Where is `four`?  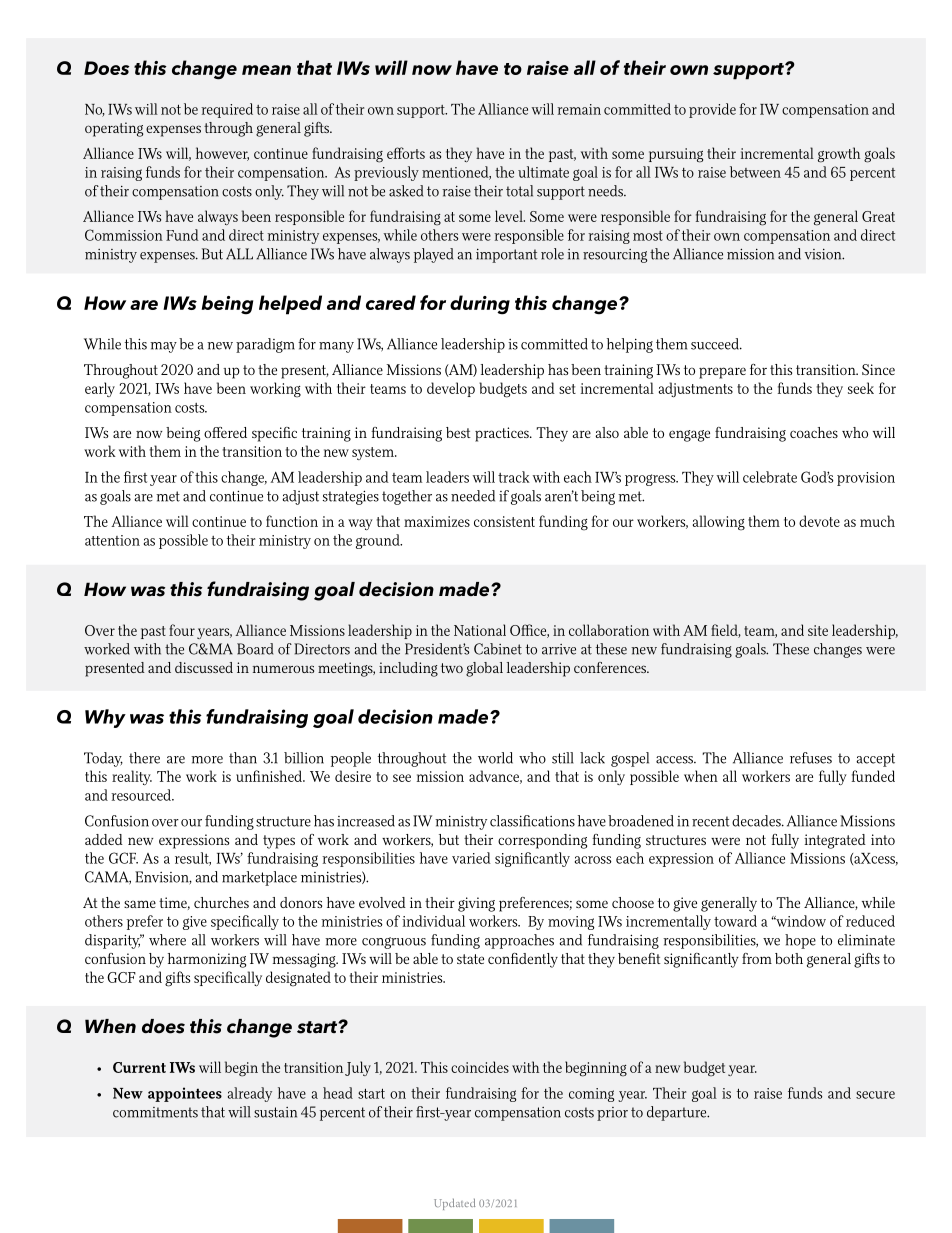
four is located at coordinates (182, 630).
